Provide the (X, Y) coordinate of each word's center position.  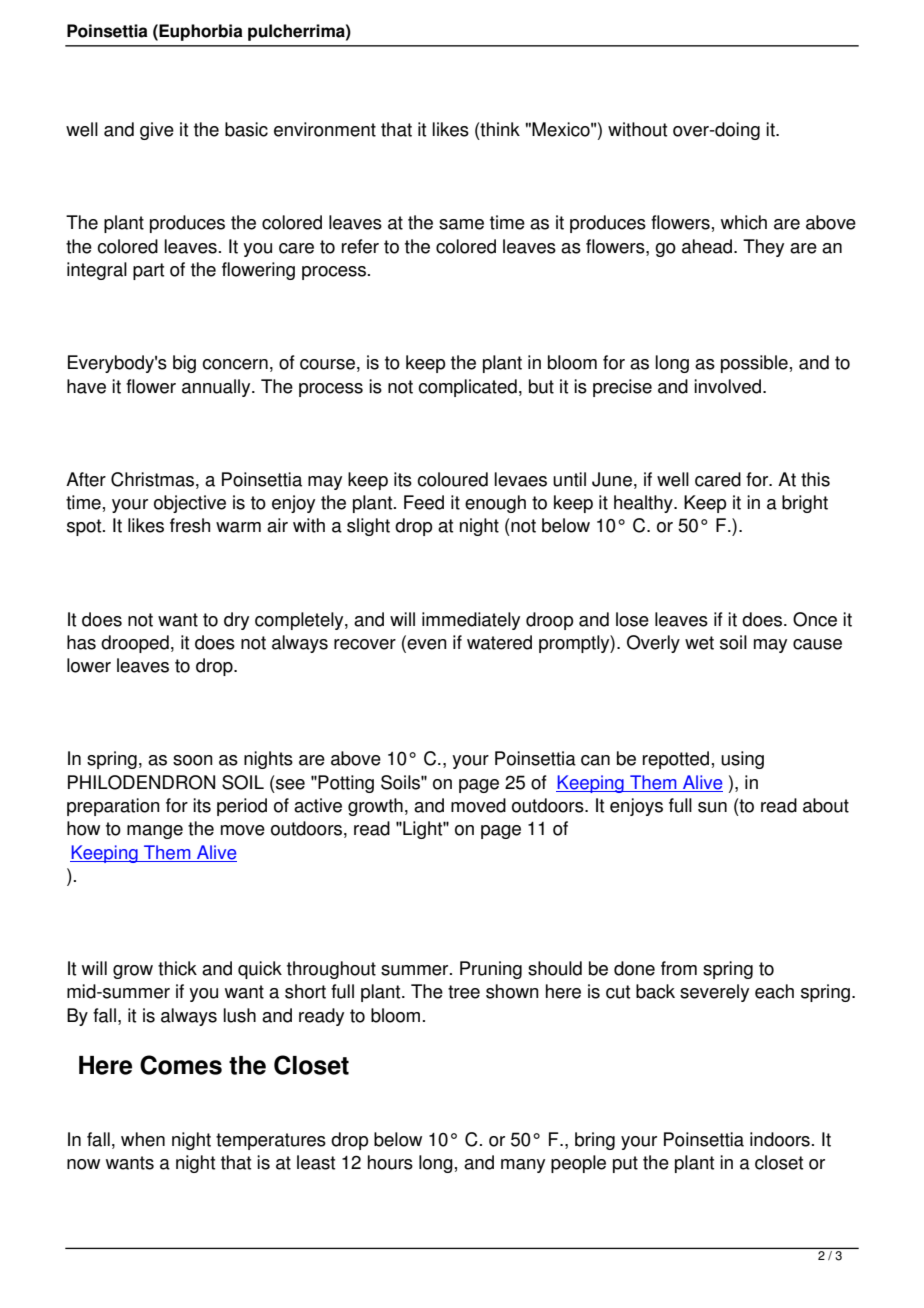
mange (155, 832)
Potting (346, 784)
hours (390, 1162)
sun (712, 807)
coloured (452, 479)
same (461, 224)
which (744, 222)
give (157, 131)
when (143, 1139)
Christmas (152, 479)
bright (805, 504)
